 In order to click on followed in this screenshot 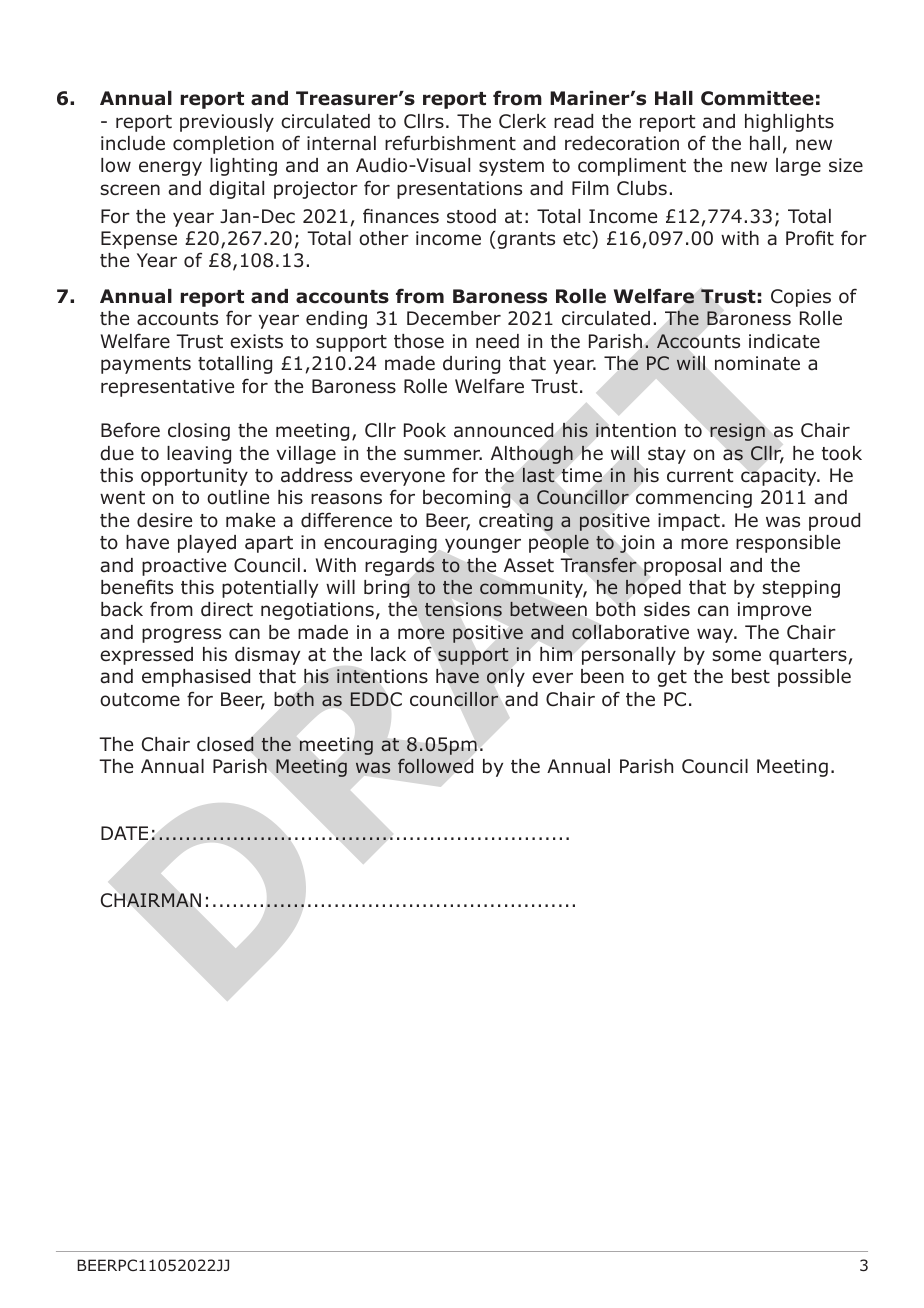, I will do `click(435, 766)`.
